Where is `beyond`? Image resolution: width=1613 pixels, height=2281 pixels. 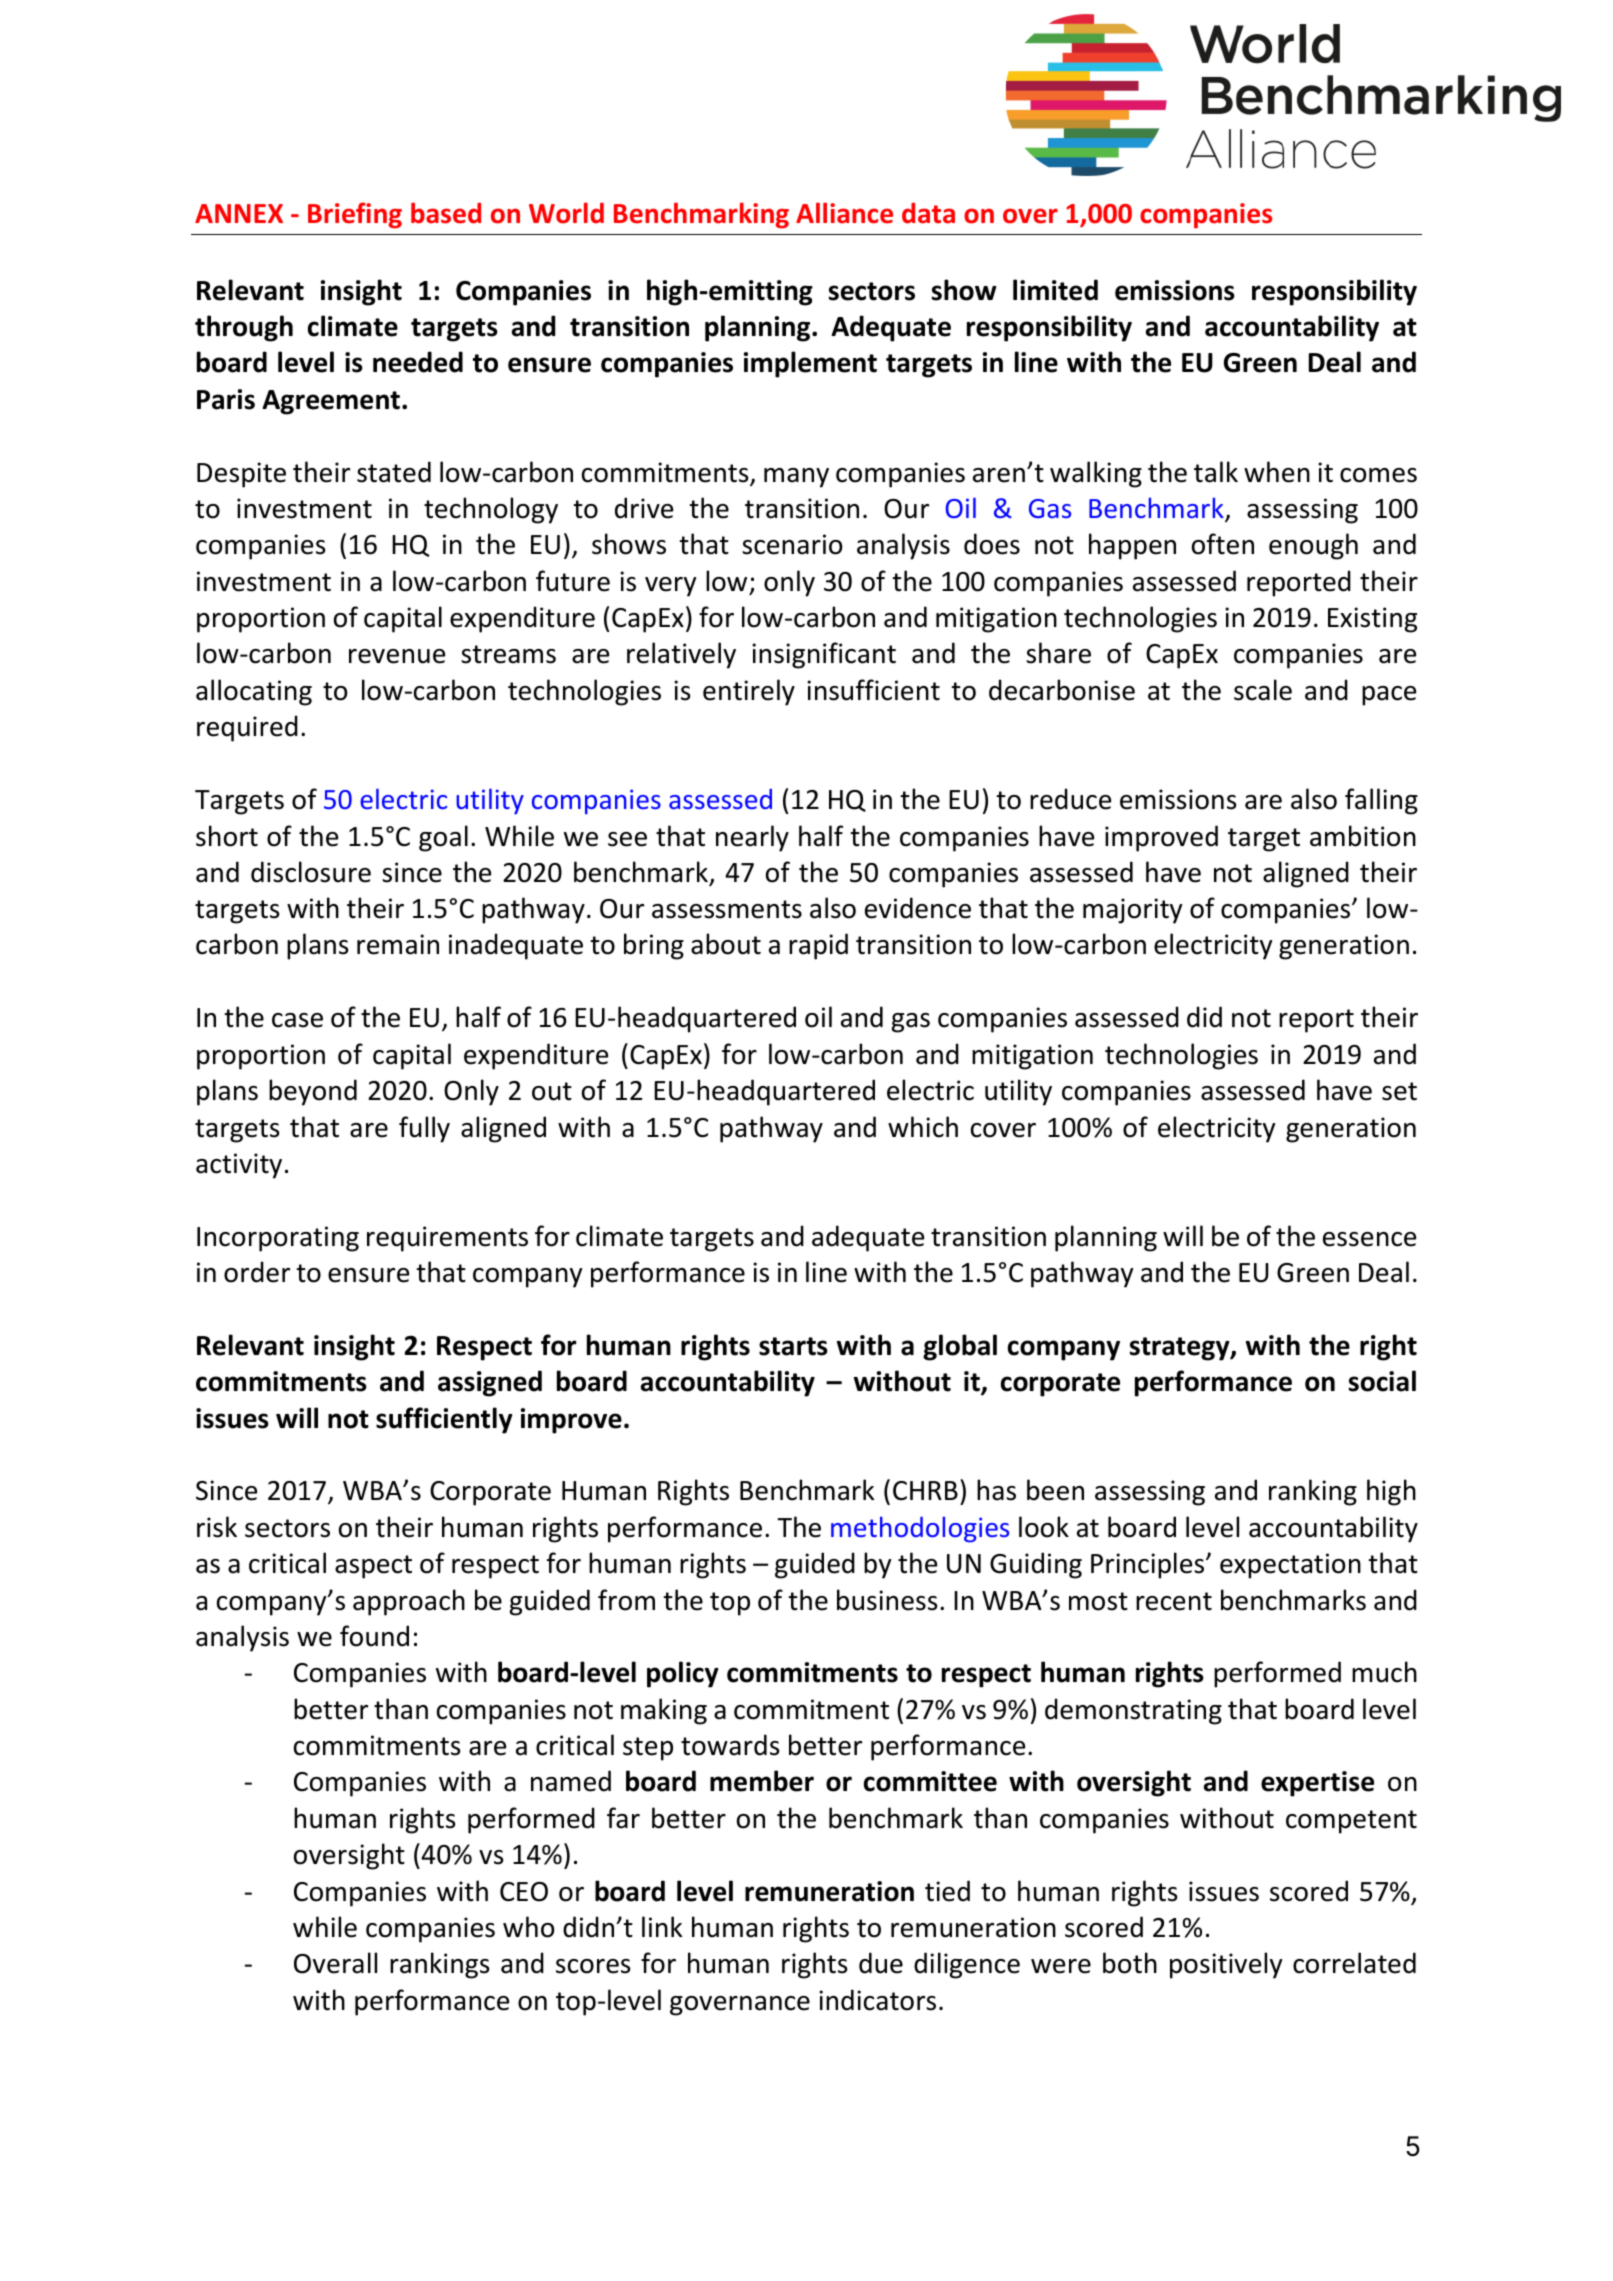
beyond is located at coordinates (313, 1092).
